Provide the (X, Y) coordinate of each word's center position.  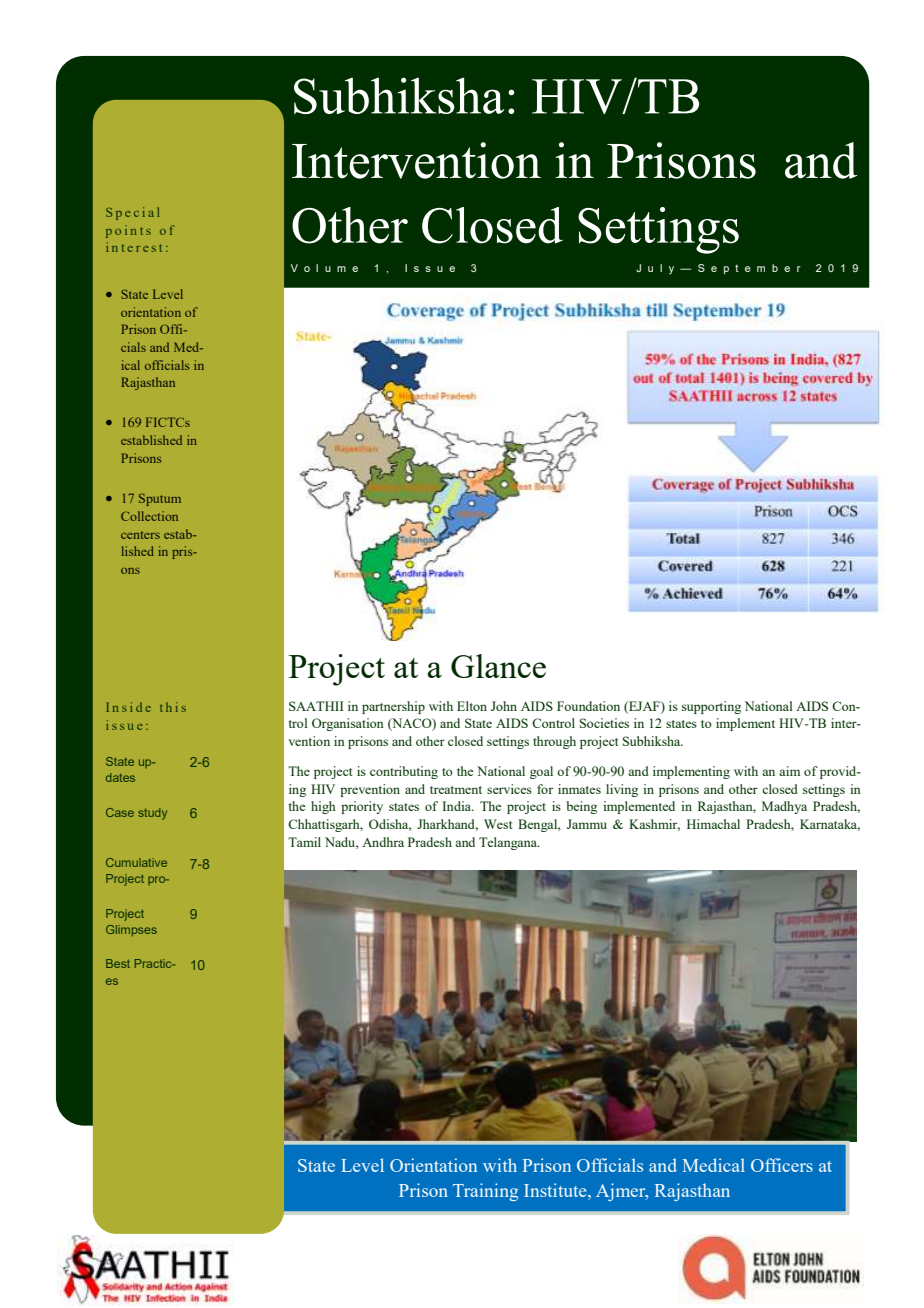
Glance (498, 666)
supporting (711, 707)
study (152, 814)
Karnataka (830, 825)
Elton (472, 706)
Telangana (509, 843)
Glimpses (131, 931)
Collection (149, 516)
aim (789, 771)
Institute (556, 1190)
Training (485, 1192)
